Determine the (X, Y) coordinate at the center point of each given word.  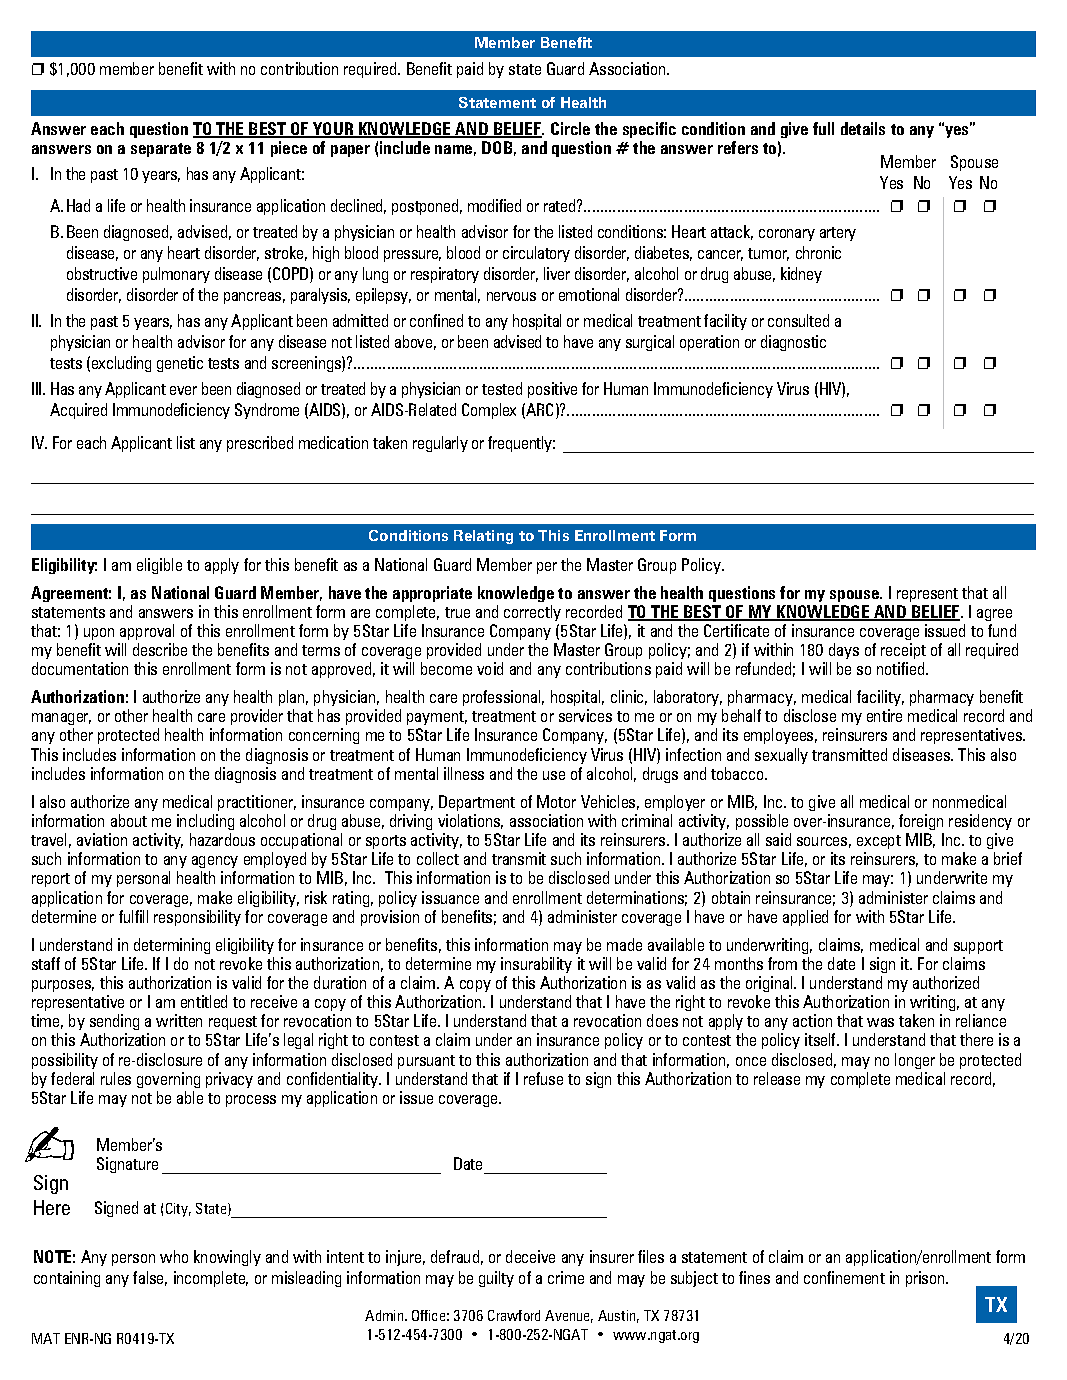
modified (494, 205)
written (179, 1020)
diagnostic (793, 343)
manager (61, 721)
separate (161, 150)
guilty (496, 1279)
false (150, 1278)
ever (183, 390)
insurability (536, 965)
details (863, 128)
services (585, 715)
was (880, 1022)
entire (884, 715)
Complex (489, 411)
